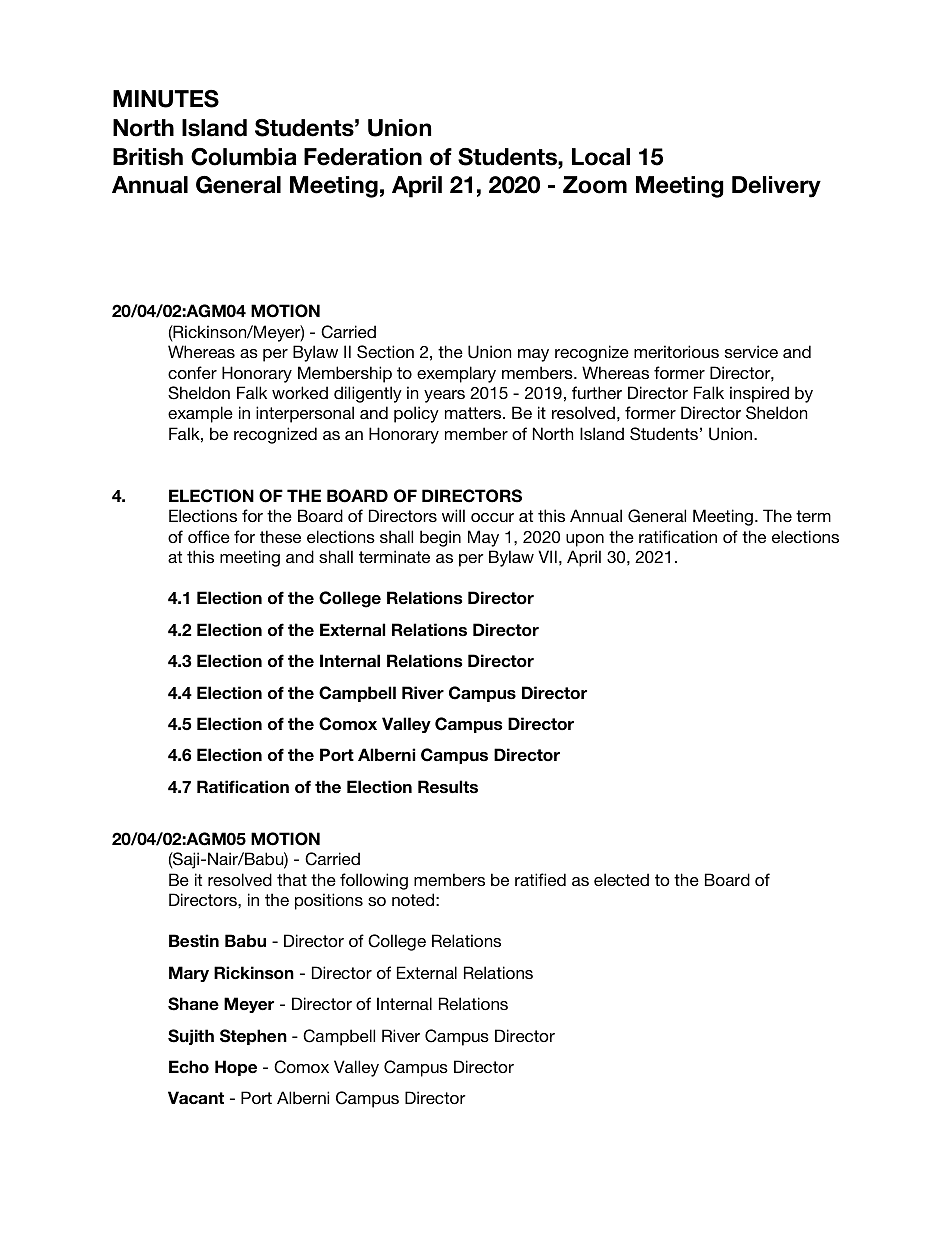 The image size is (952, 1233). Describe the element at coordinates (759, 394) in the screenshot. I see `inspired` at that location.
